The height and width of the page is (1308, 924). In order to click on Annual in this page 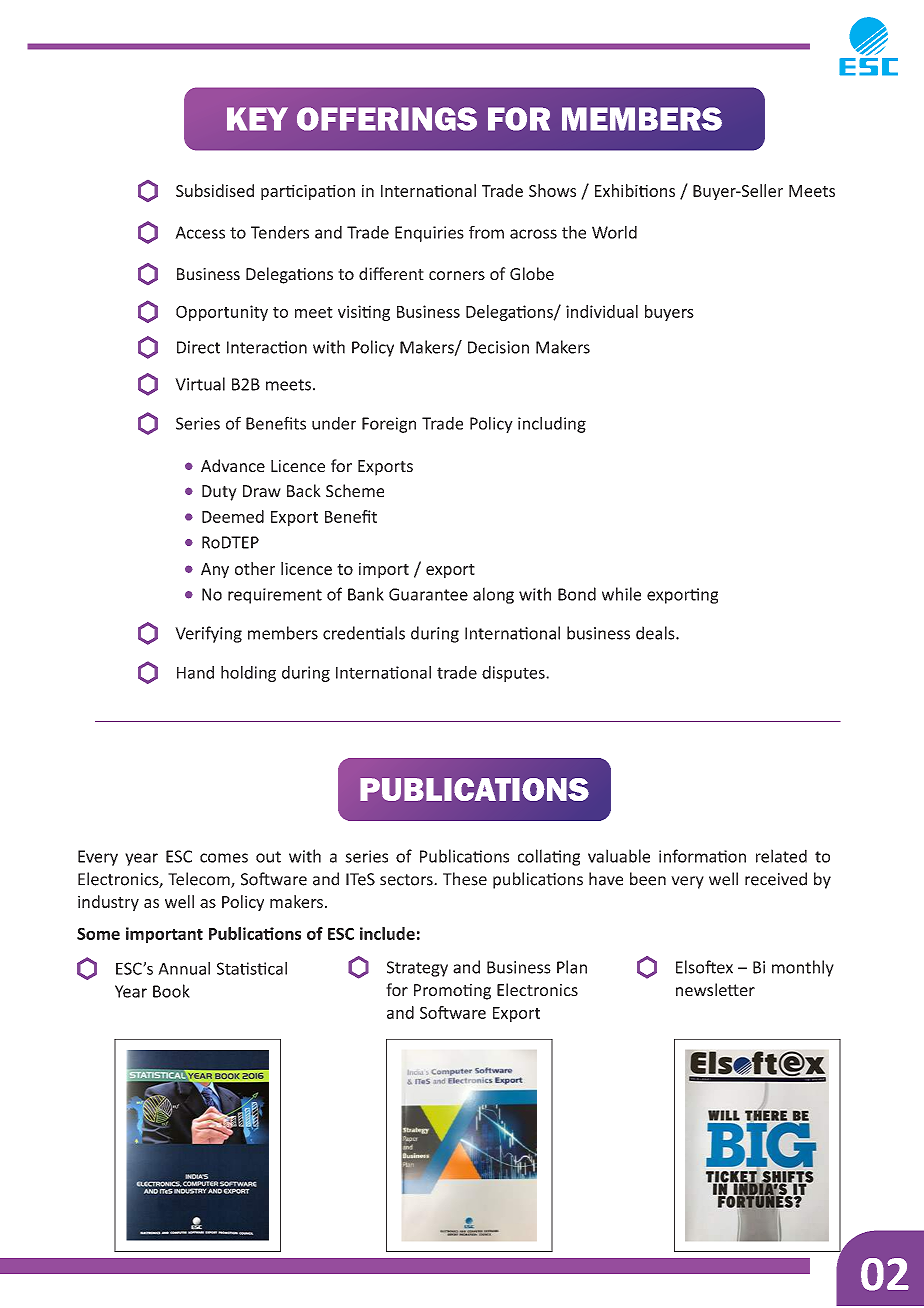, I will do `click(184, 968)`.
